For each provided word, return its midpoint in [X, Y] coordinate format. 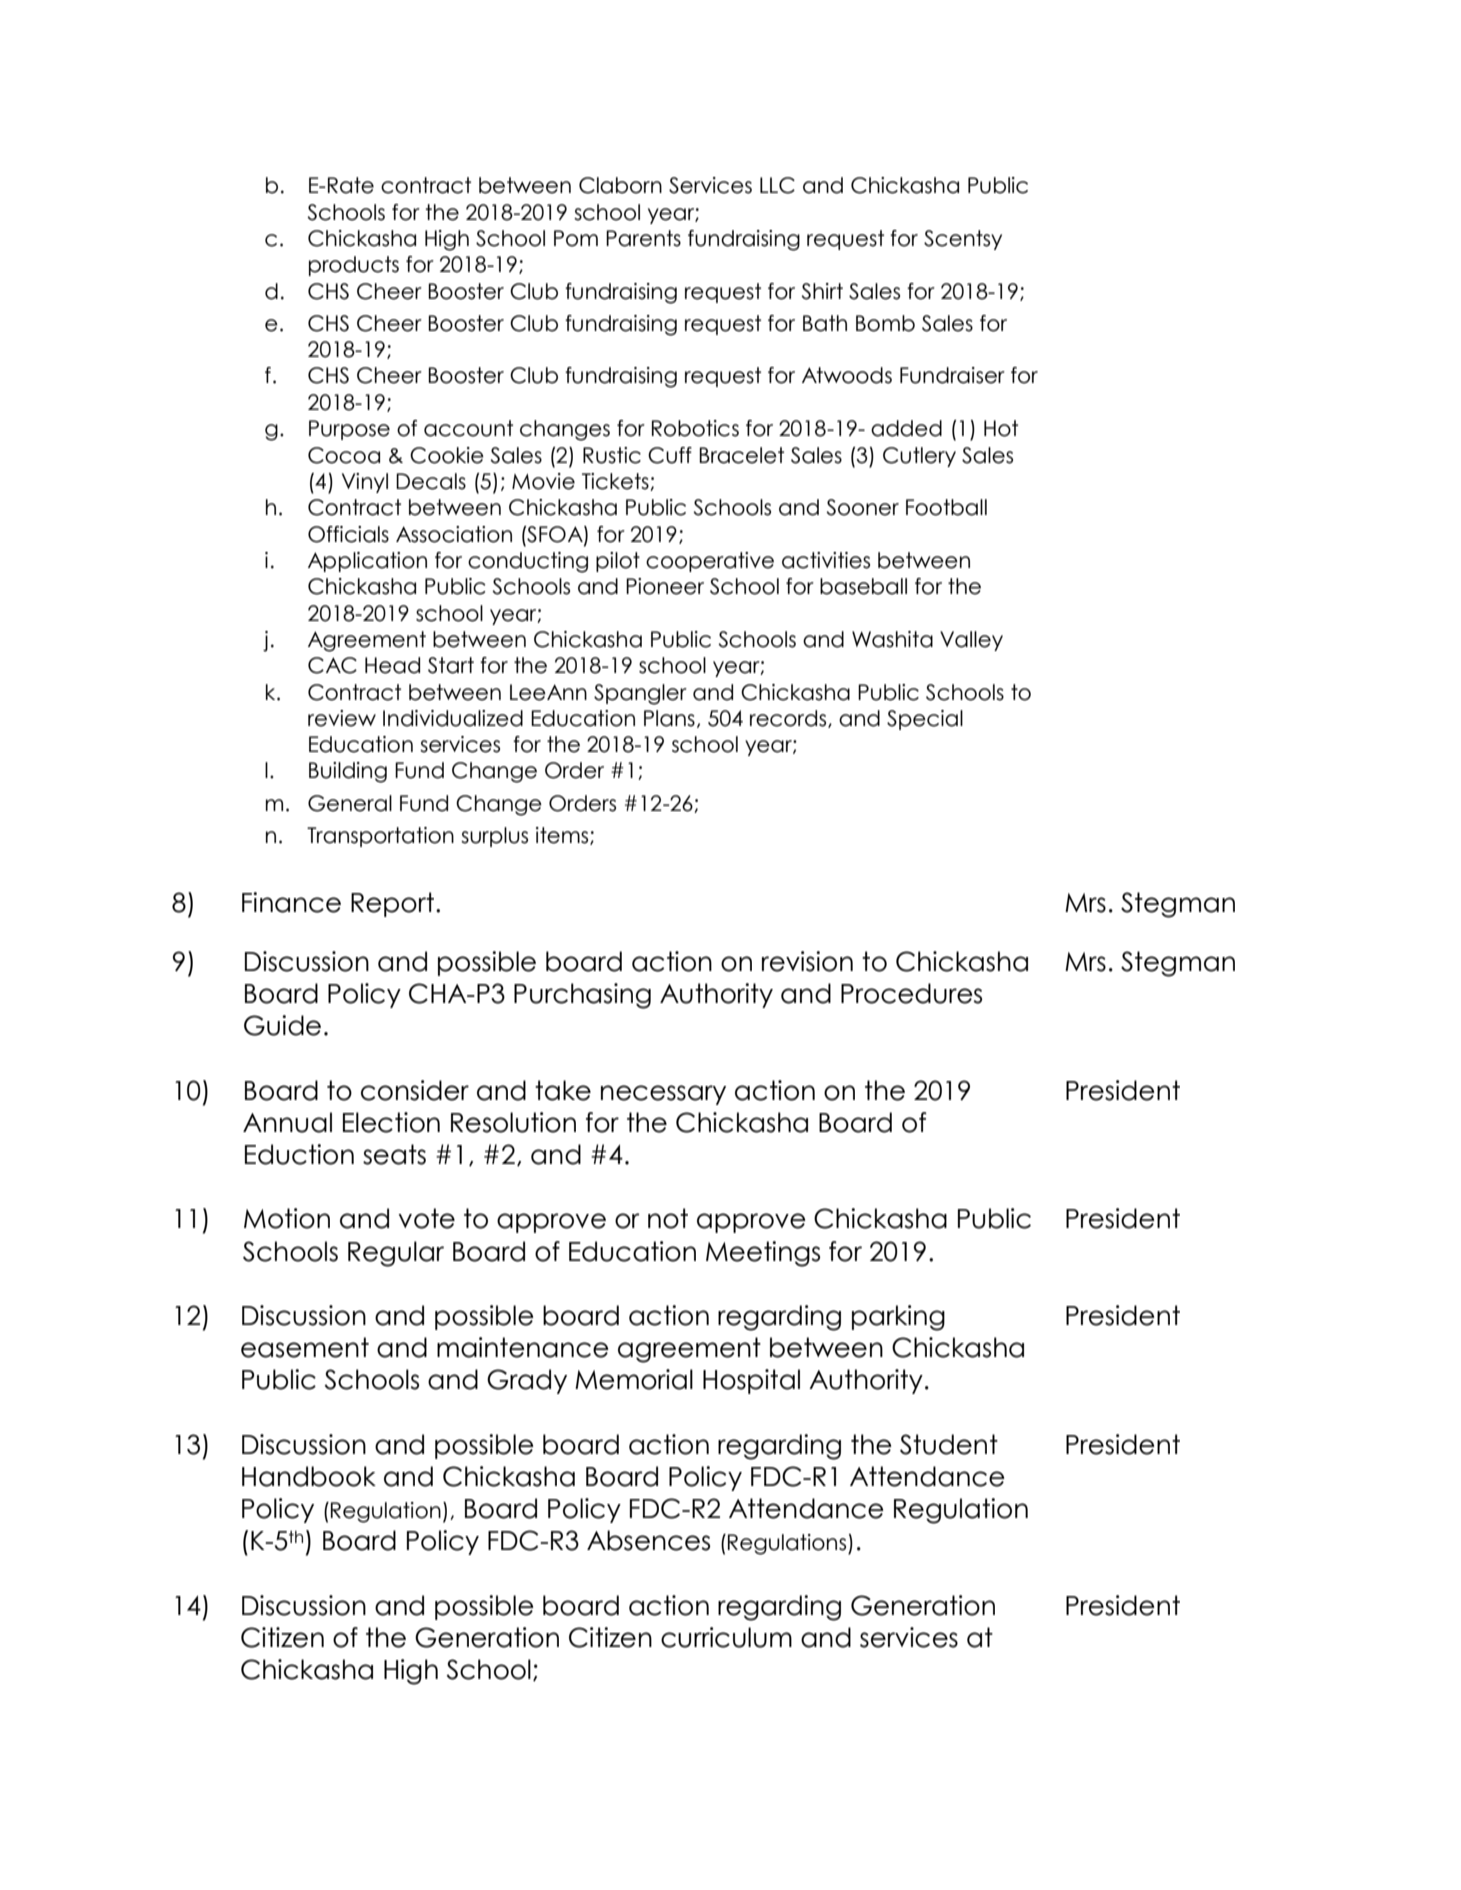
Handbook [309, 1476]
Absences [648, 1540]
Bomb [885, 323]
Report [392, 904]
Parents [643, 238]
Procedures [911, 993]
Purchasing [582, 996]
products [354, 266]
